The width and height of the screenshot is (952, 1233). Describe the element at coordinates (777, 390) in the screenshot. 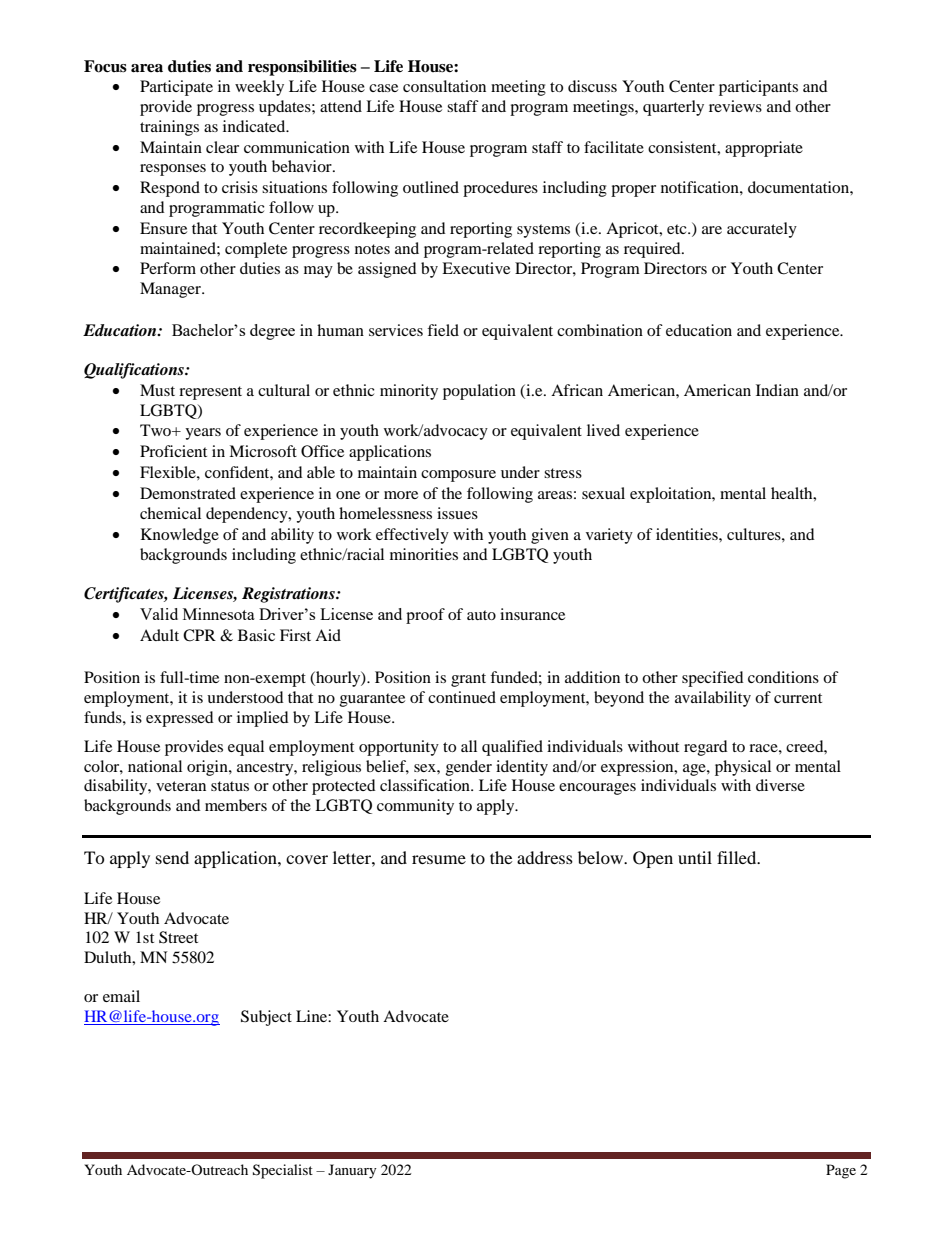

I see `Indian` at that location.
